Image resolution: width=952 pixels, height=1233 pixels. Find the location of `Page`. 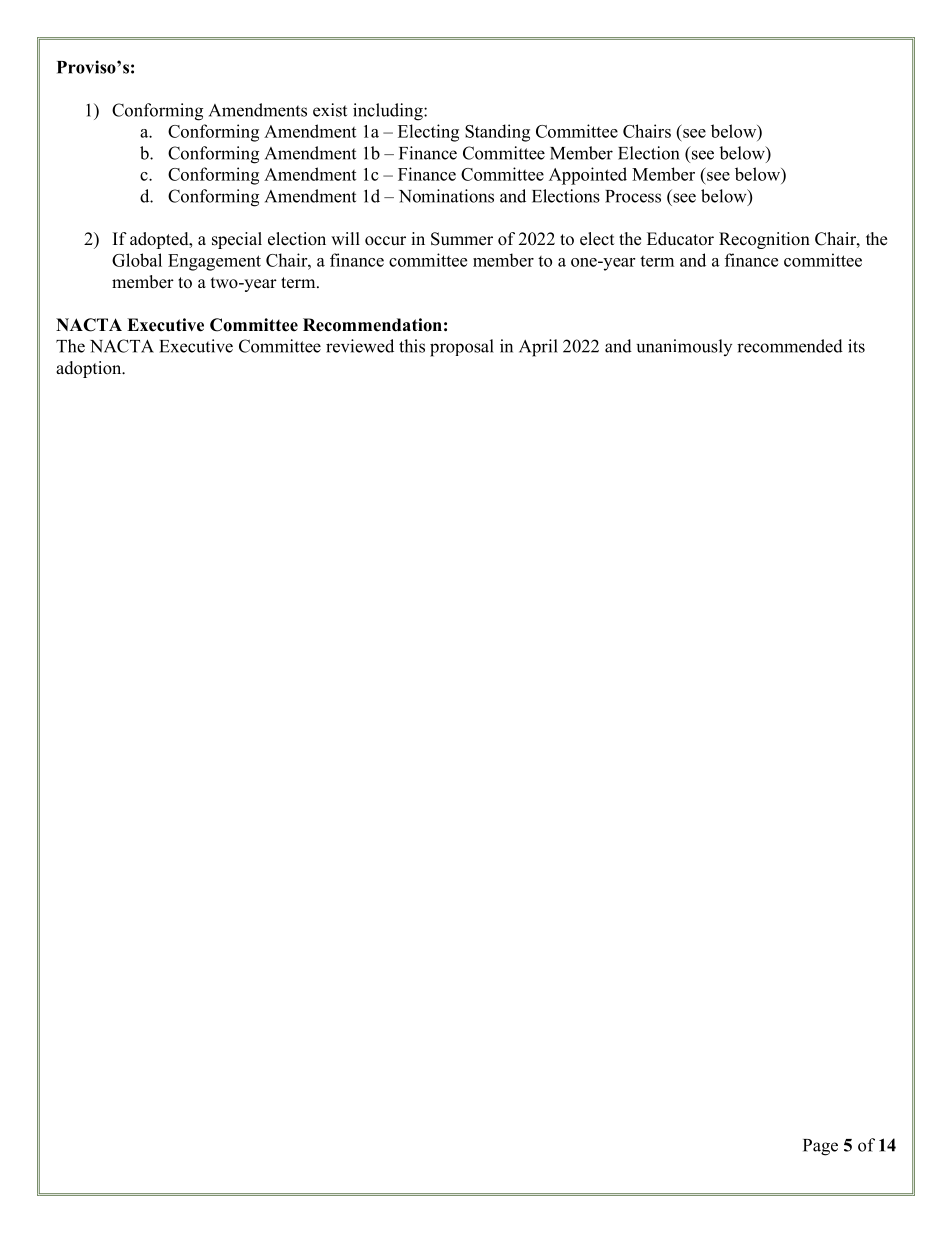

Page is located at coordinates (820, 1147).
